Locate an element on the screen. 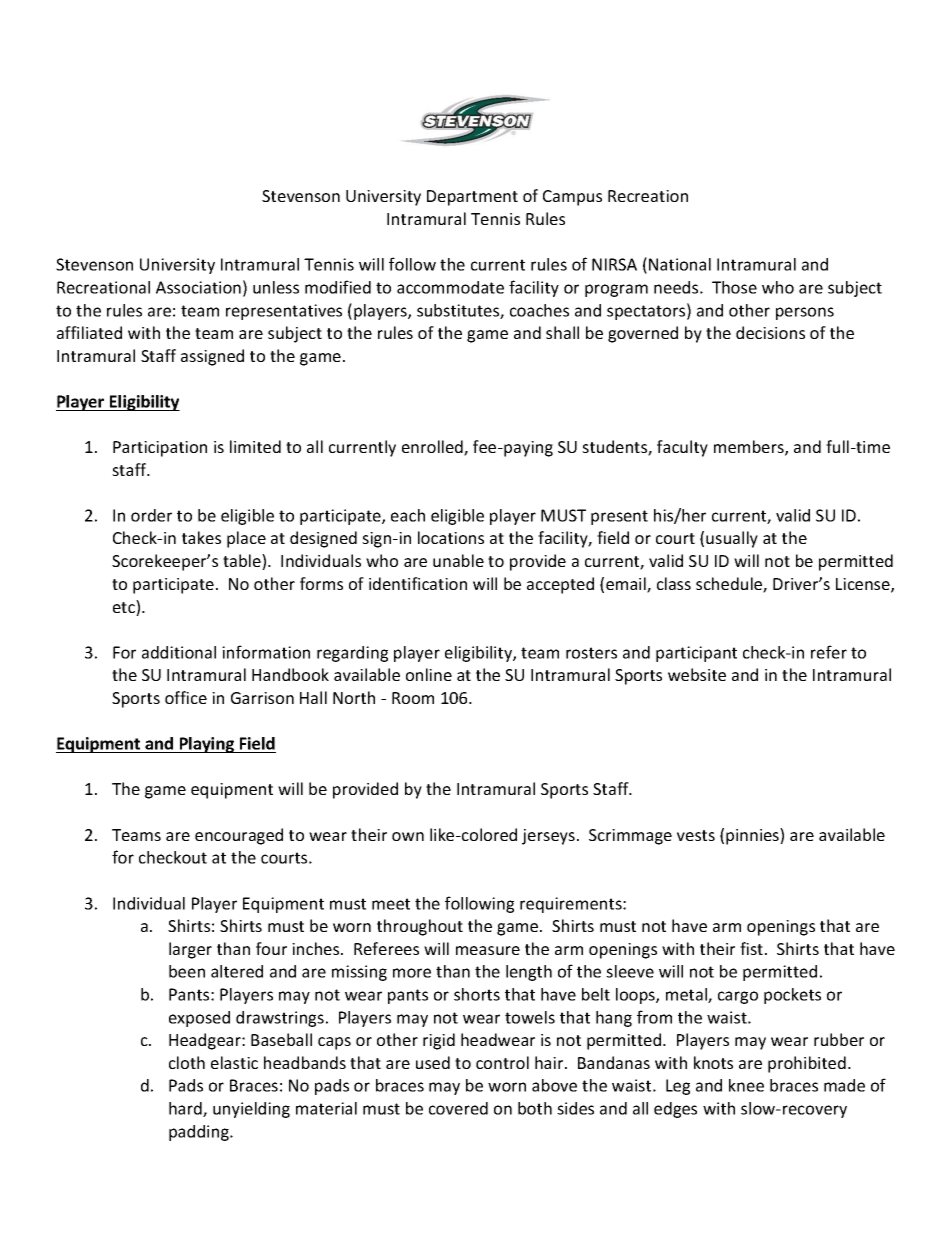  additional is located at coordinates (179, 652).
